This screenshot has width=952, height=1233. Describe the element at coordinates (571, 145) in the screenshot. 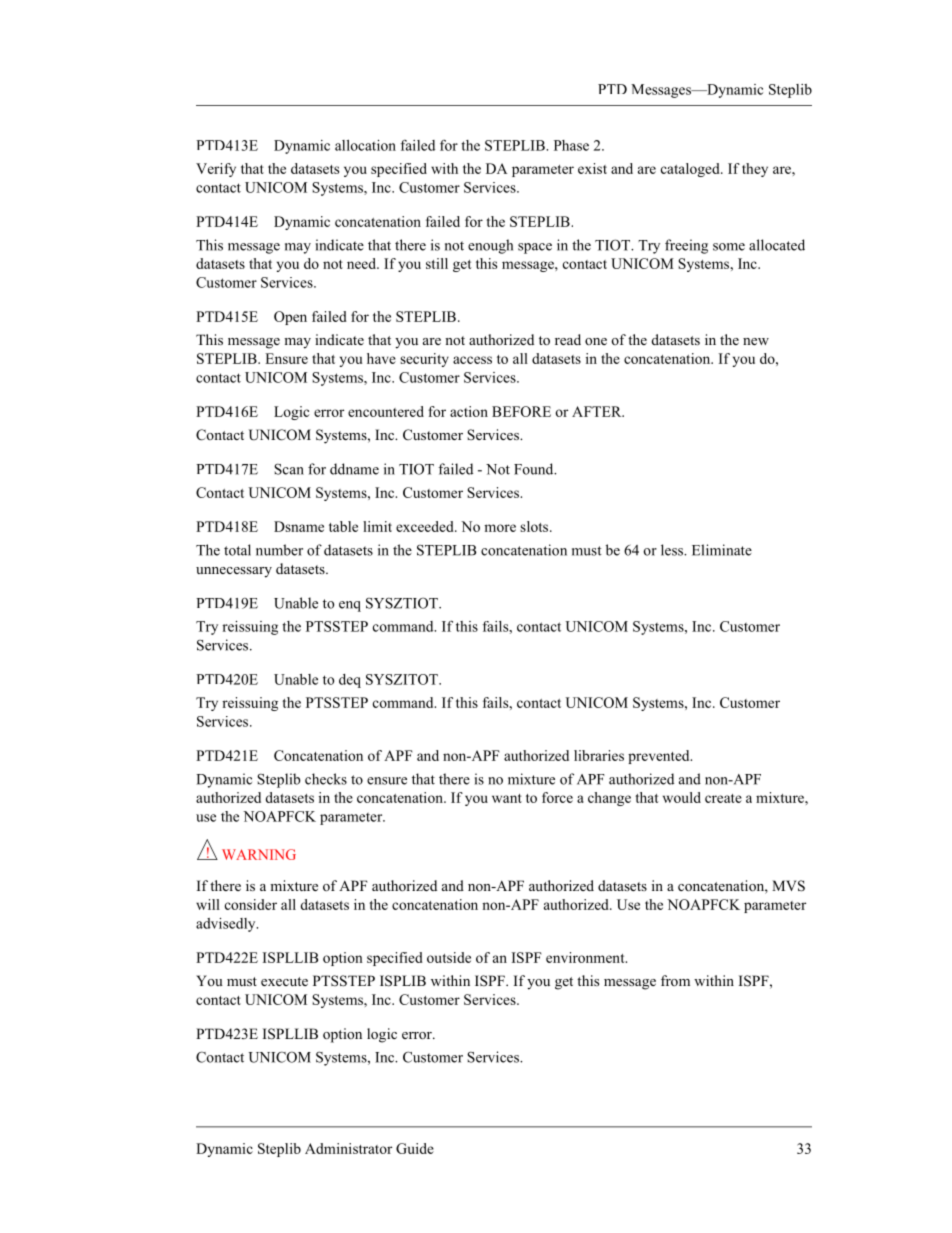

I see `Phase` at that location.
